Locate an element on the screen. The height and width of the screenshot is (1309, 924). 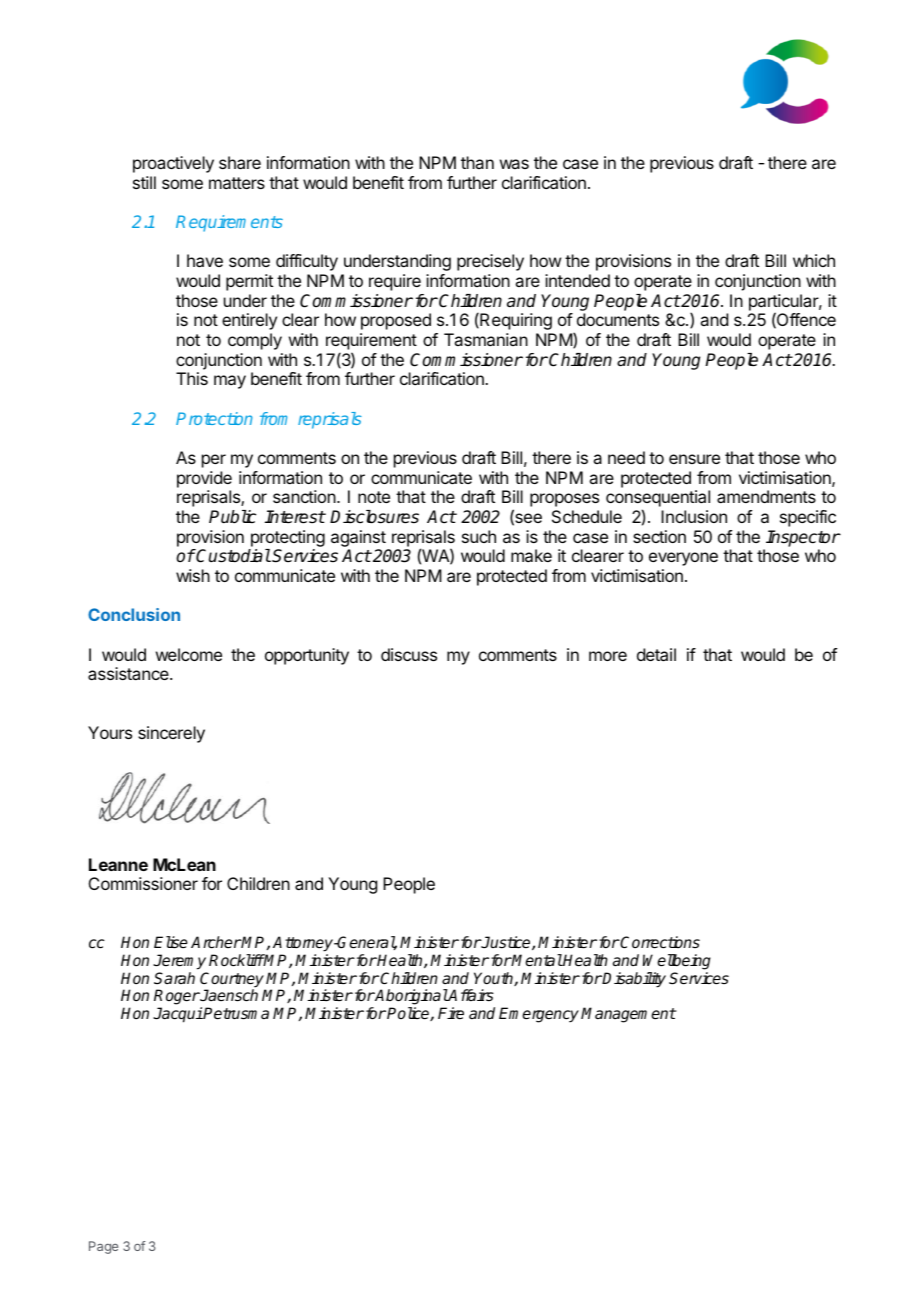
proactively is located at coordinates (173, 164).
